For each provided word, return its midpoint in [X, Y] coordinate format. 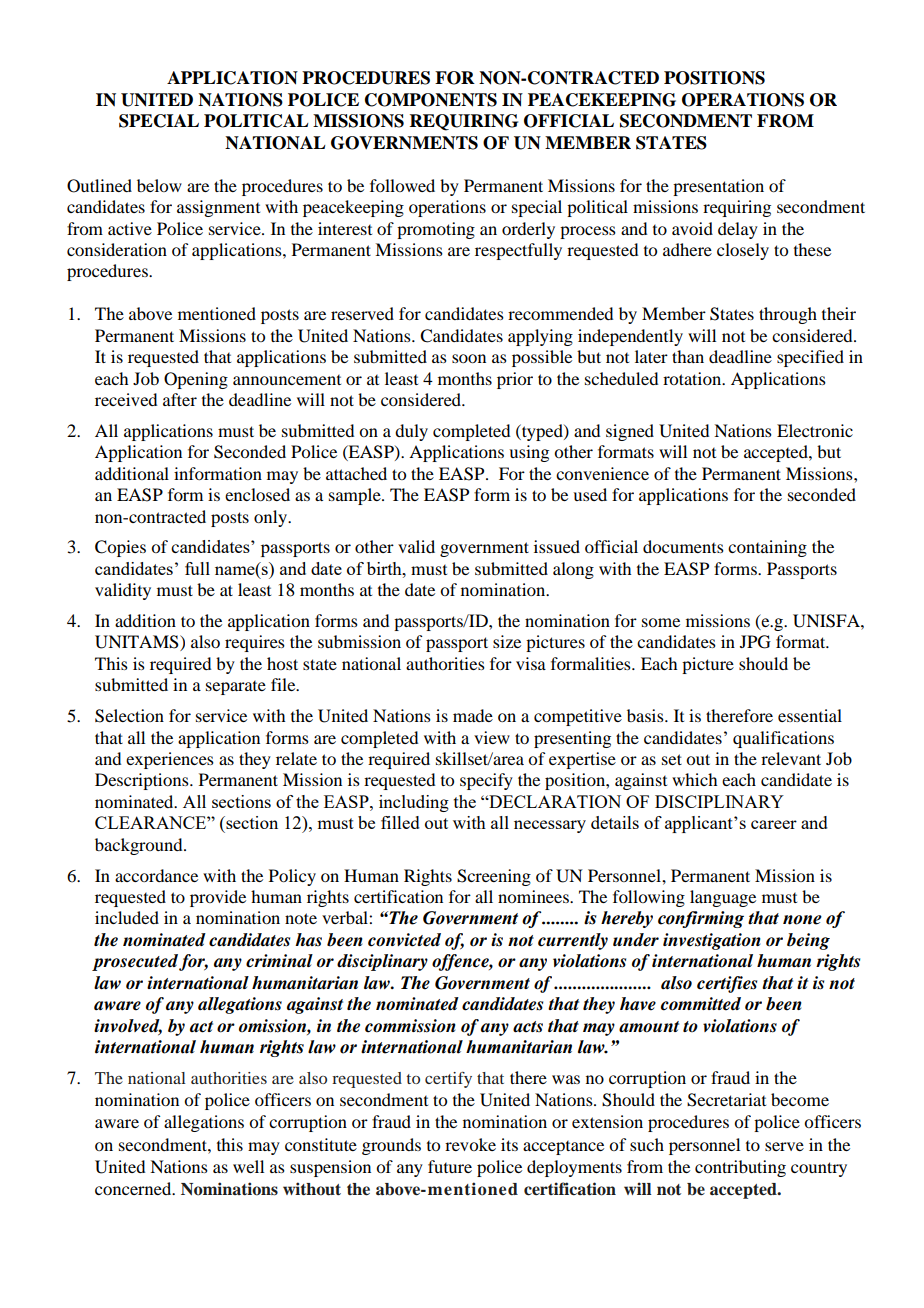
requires [255, 643]
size [507, 641]
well [248, 1166]
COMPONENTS [431, 100]
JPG [755, 642]
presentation [718, 187]
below [159, 185]
